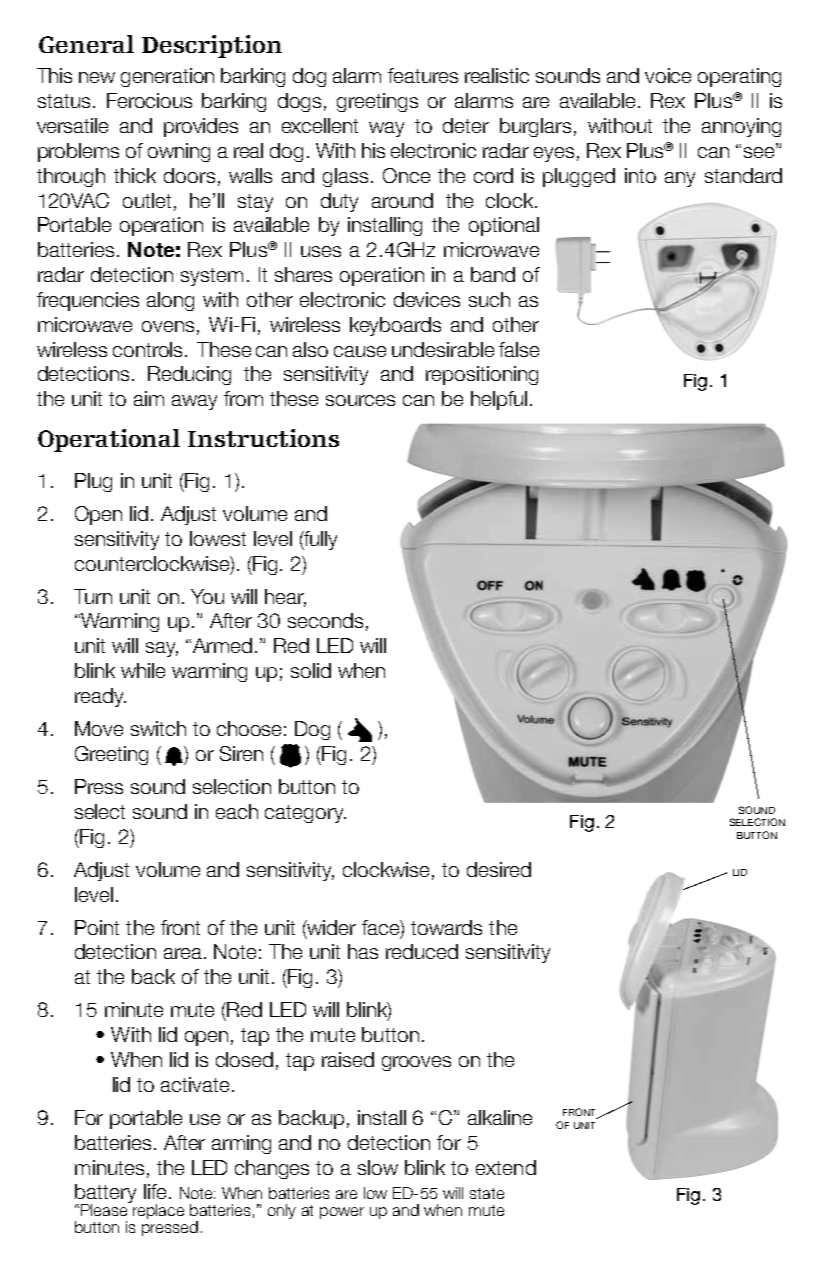 The image size is (819, 1266). Describe the element at coordinates (378, 1167) in the page. I see `slow` at that location.
